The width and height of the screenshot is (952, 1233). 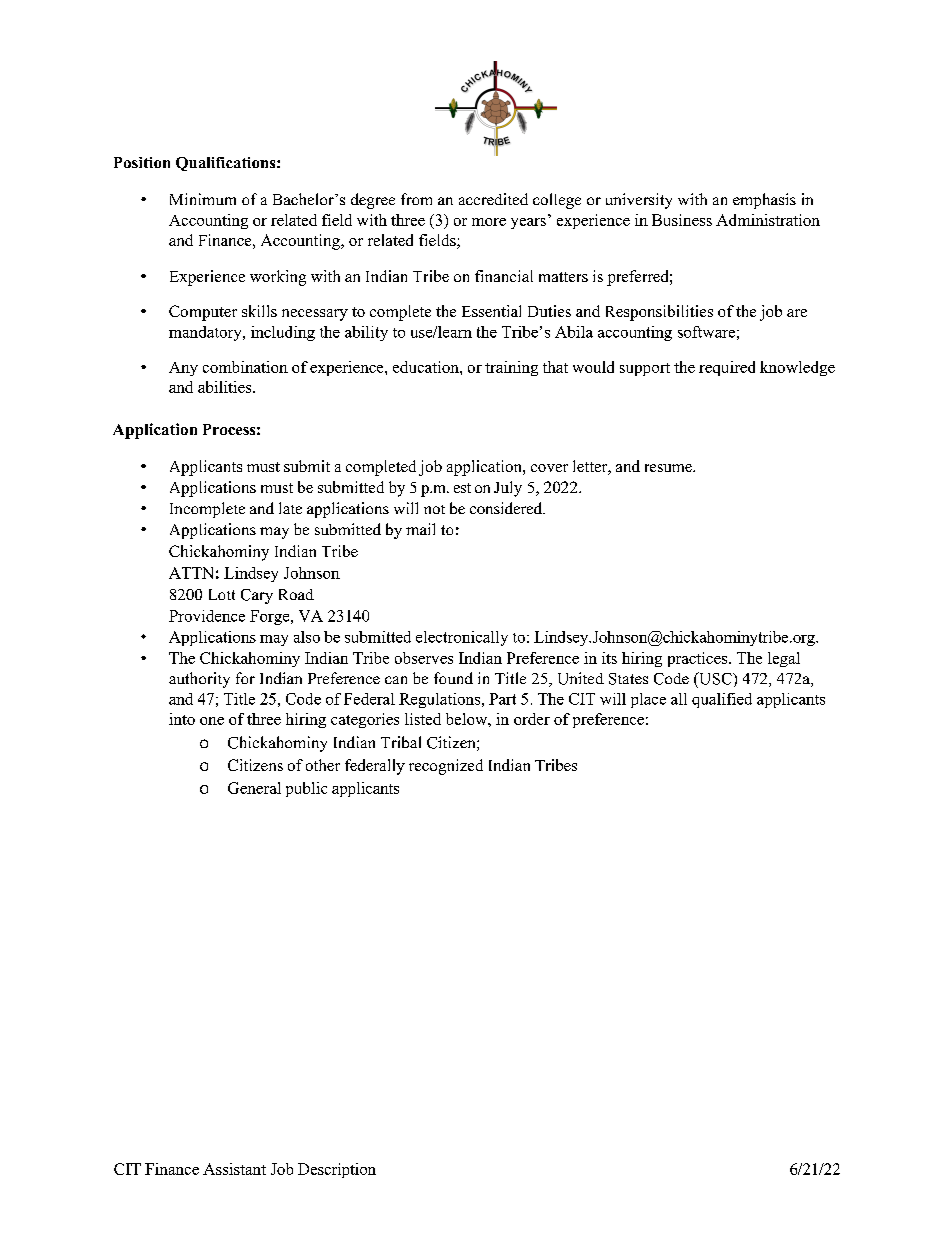 I want to click on Assistant, so click(x=234, y=1169).
